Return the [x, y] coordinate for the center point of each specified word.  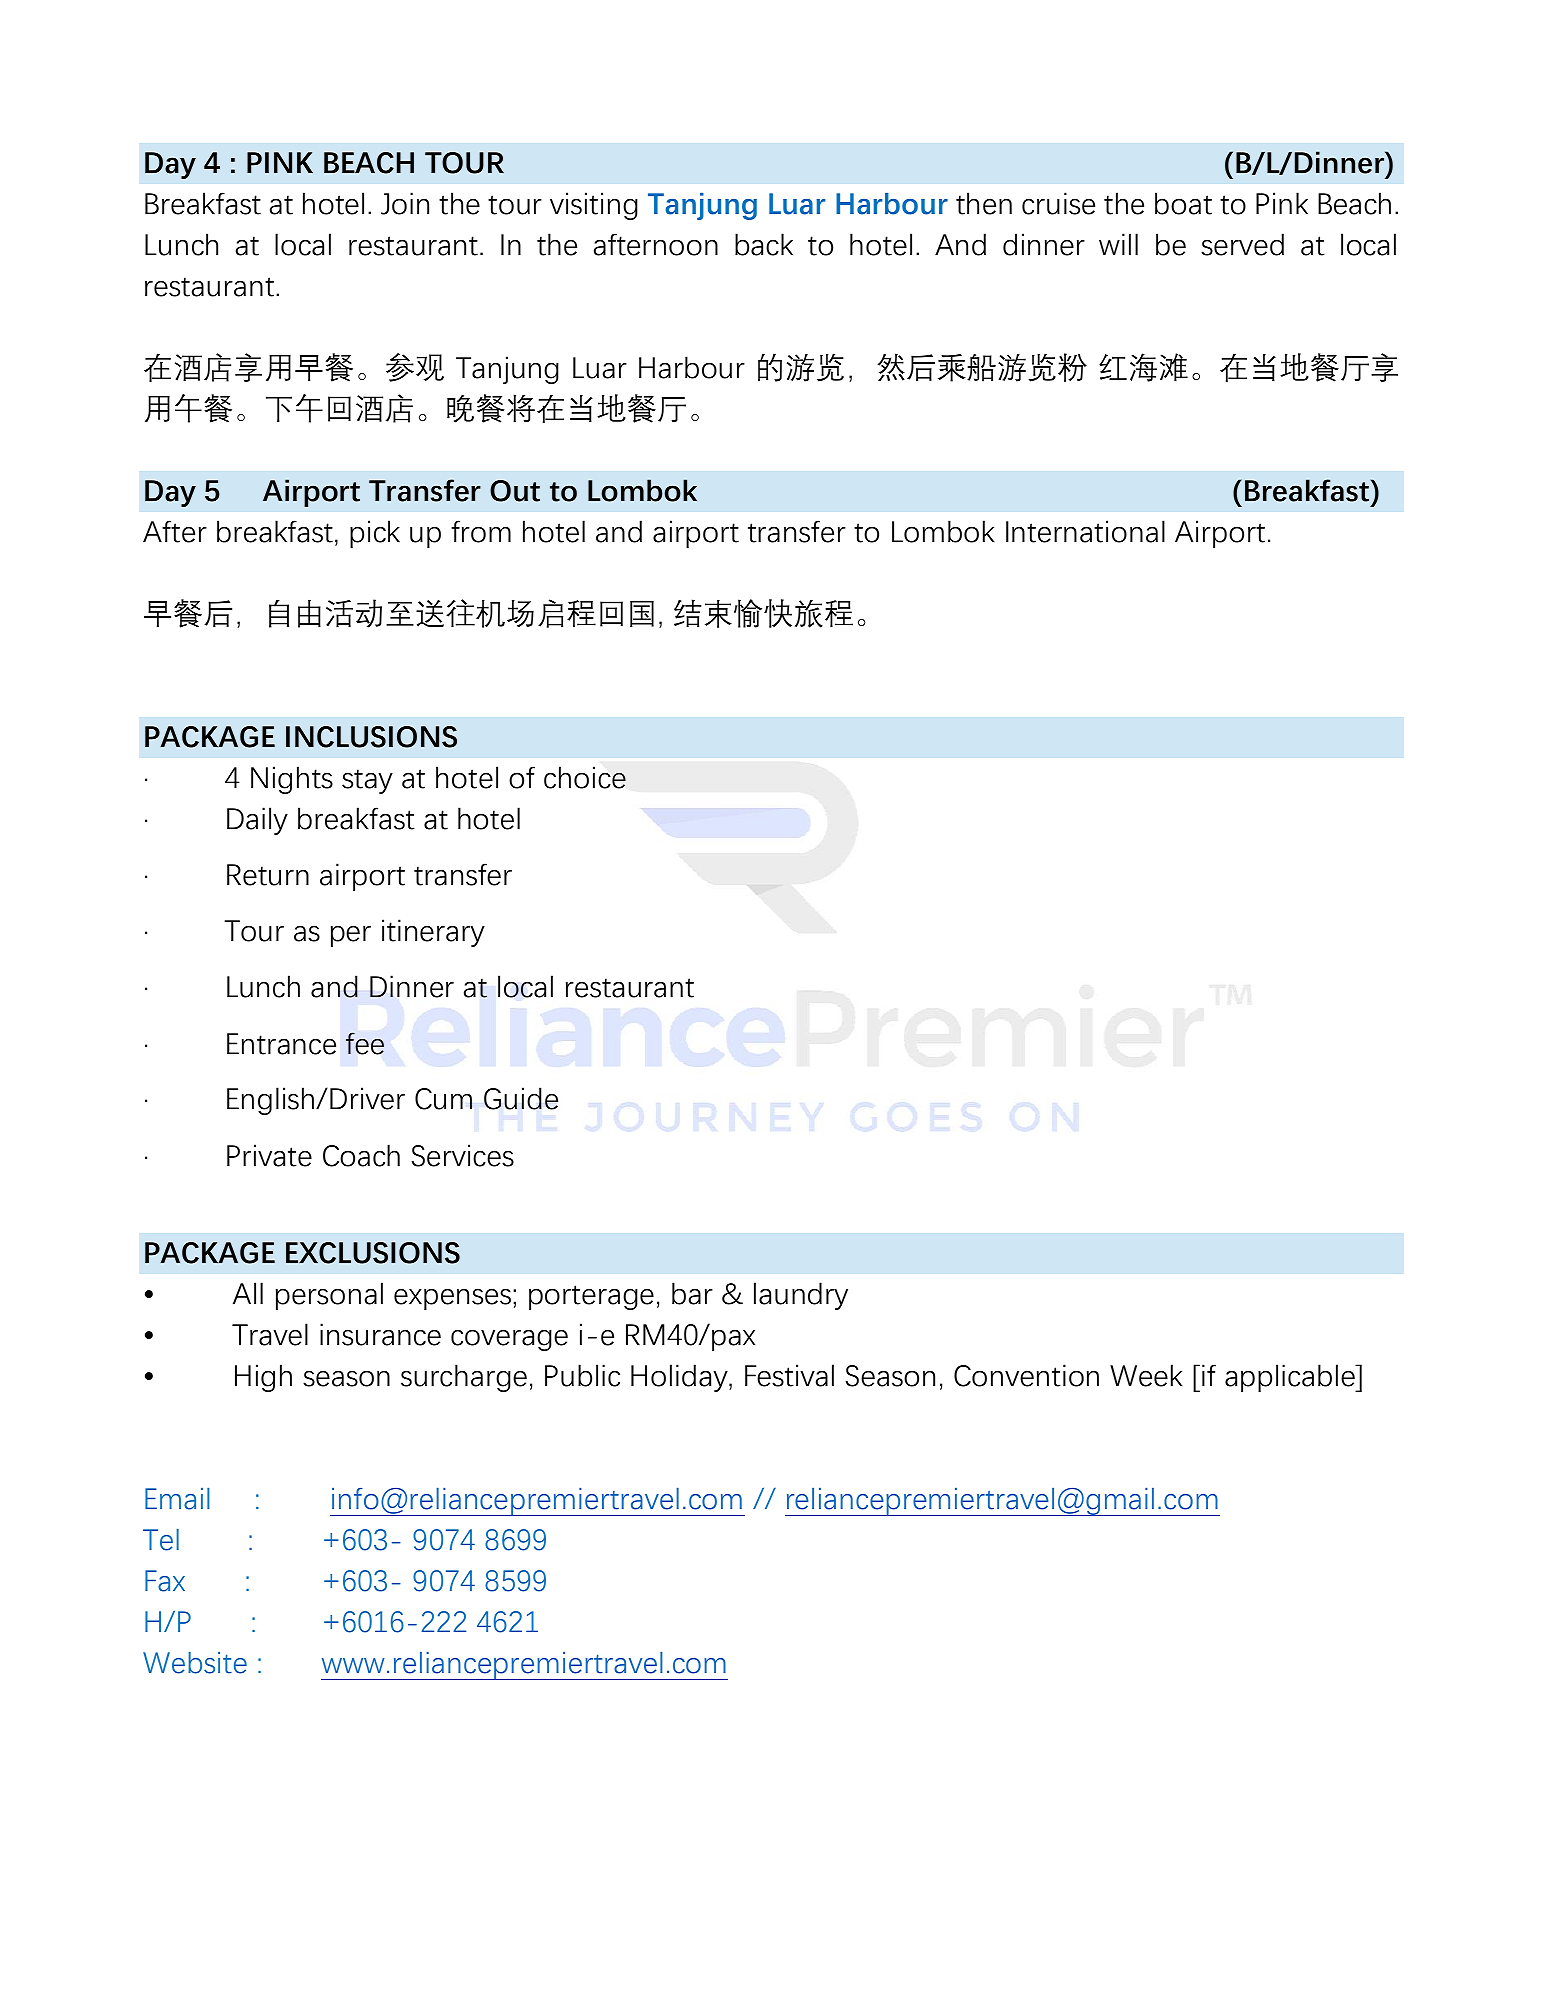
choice [585, 777]
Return [268, 875]
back [764, 244]
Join [405, 203]
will [1118, 244]
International [1085, 531]
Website [195, 1663]
